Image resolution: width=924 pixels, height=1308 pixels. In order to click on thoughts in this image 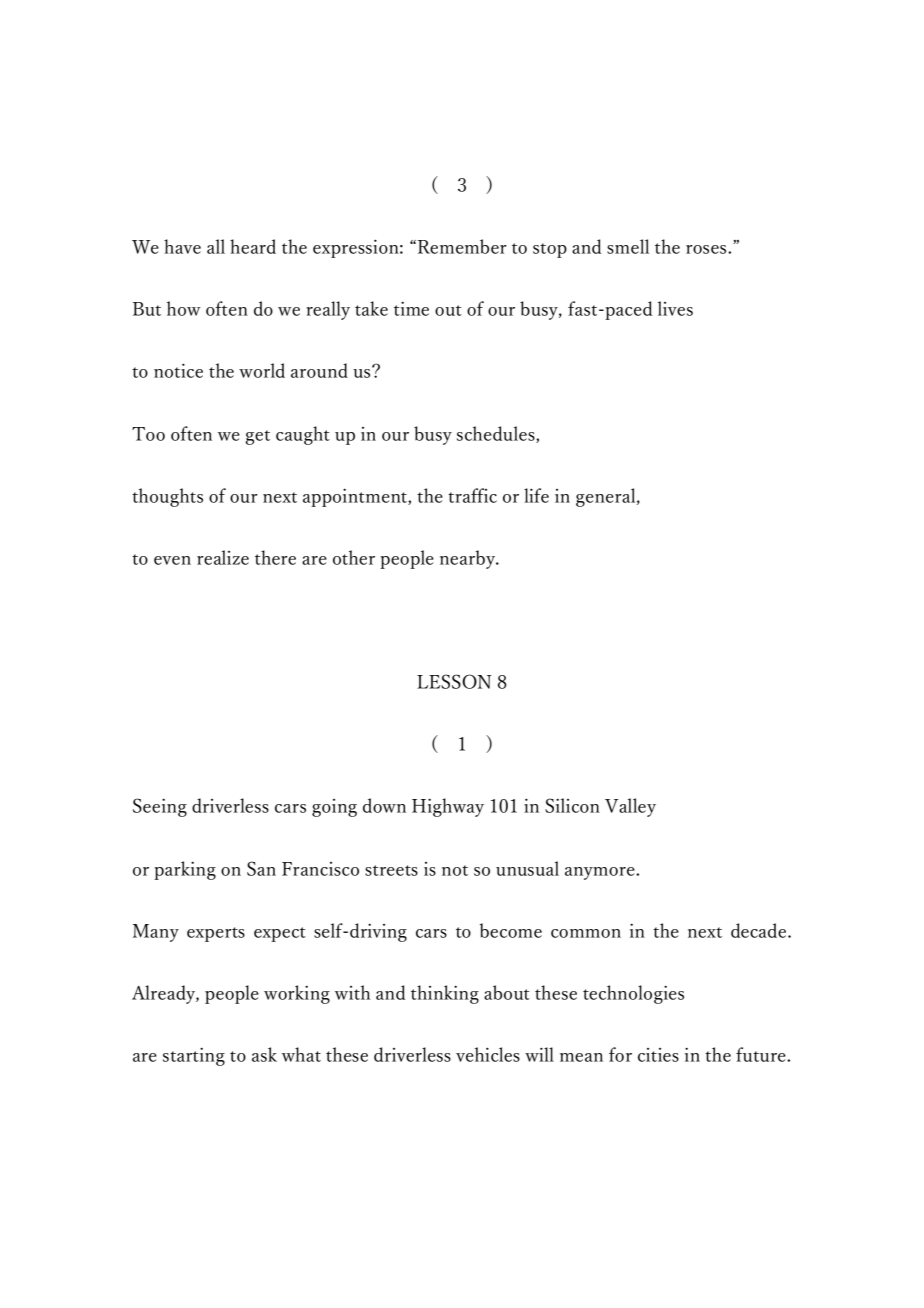, I will do `click(167, 497)`.
